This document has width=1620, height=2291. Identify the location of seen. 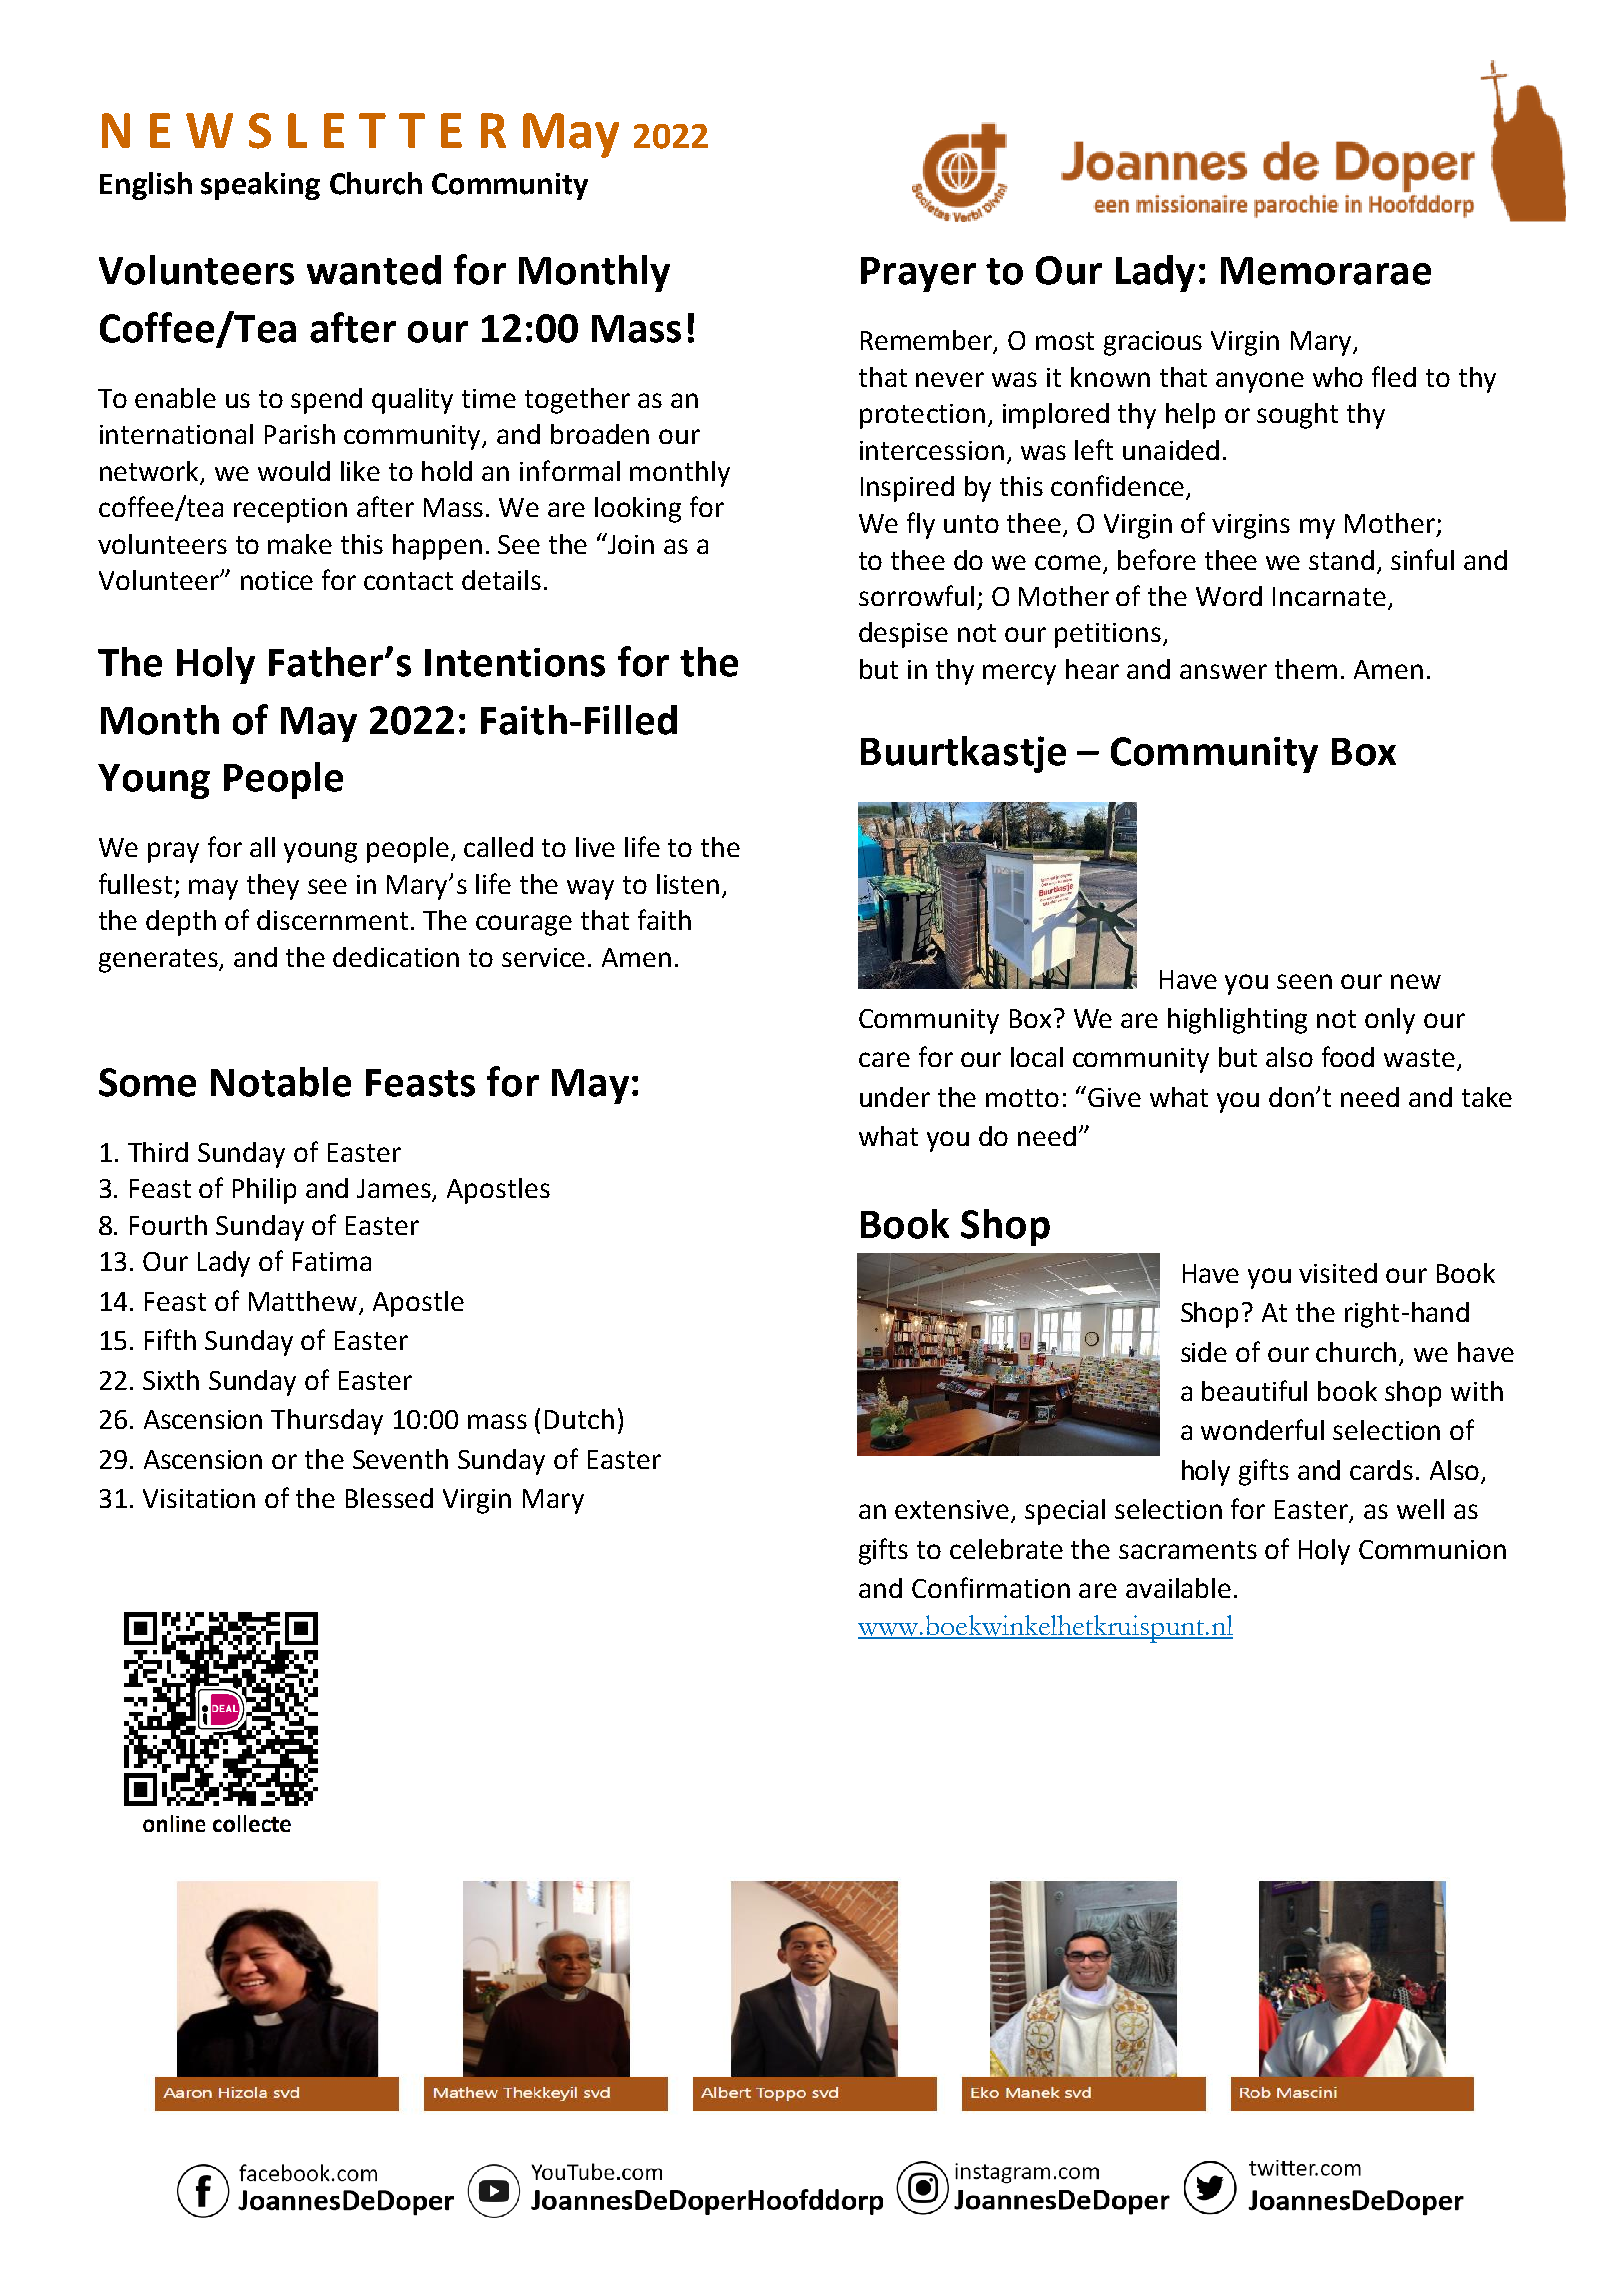
(1304, 981).
